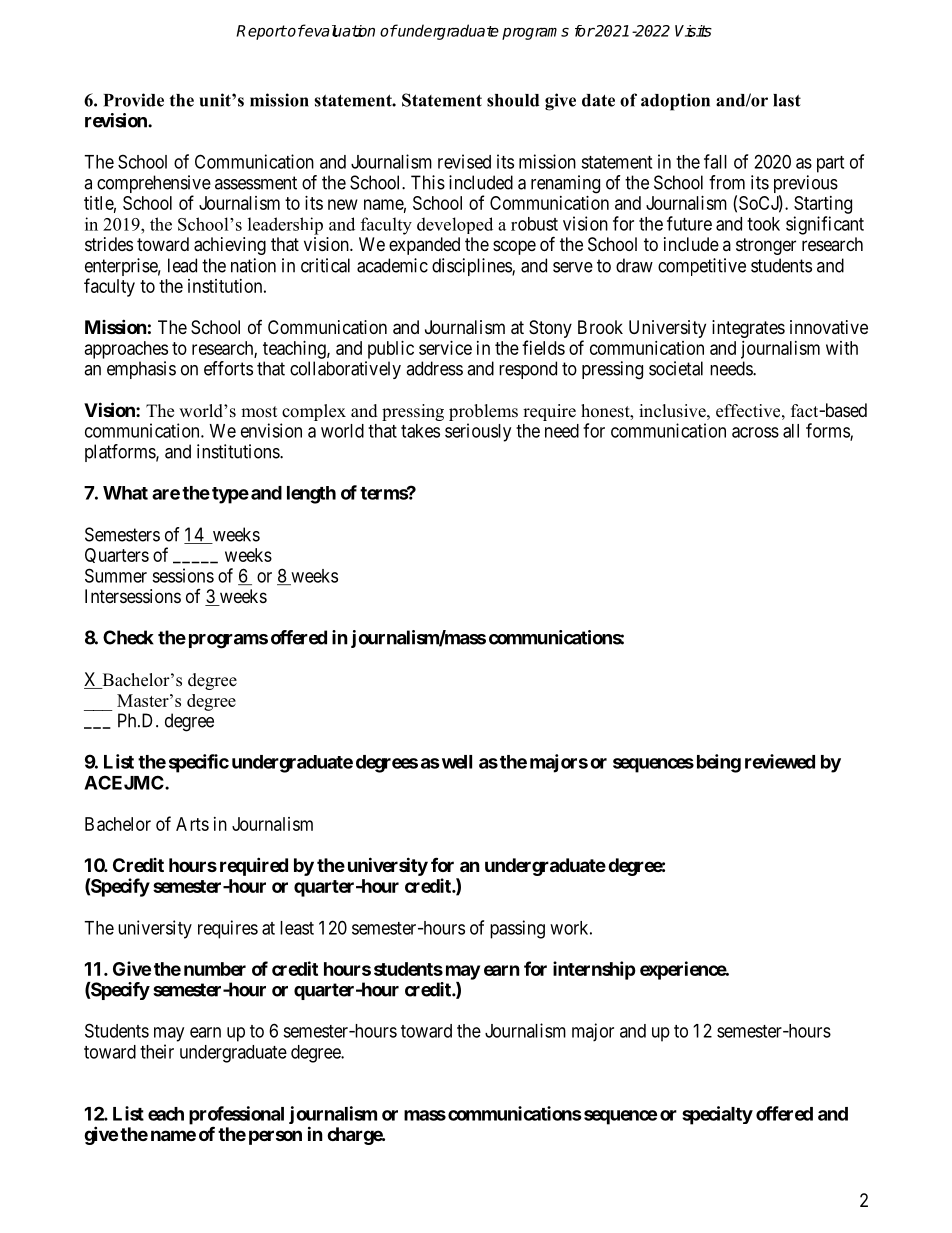  I want to click on Arts, so click(192, 824).
